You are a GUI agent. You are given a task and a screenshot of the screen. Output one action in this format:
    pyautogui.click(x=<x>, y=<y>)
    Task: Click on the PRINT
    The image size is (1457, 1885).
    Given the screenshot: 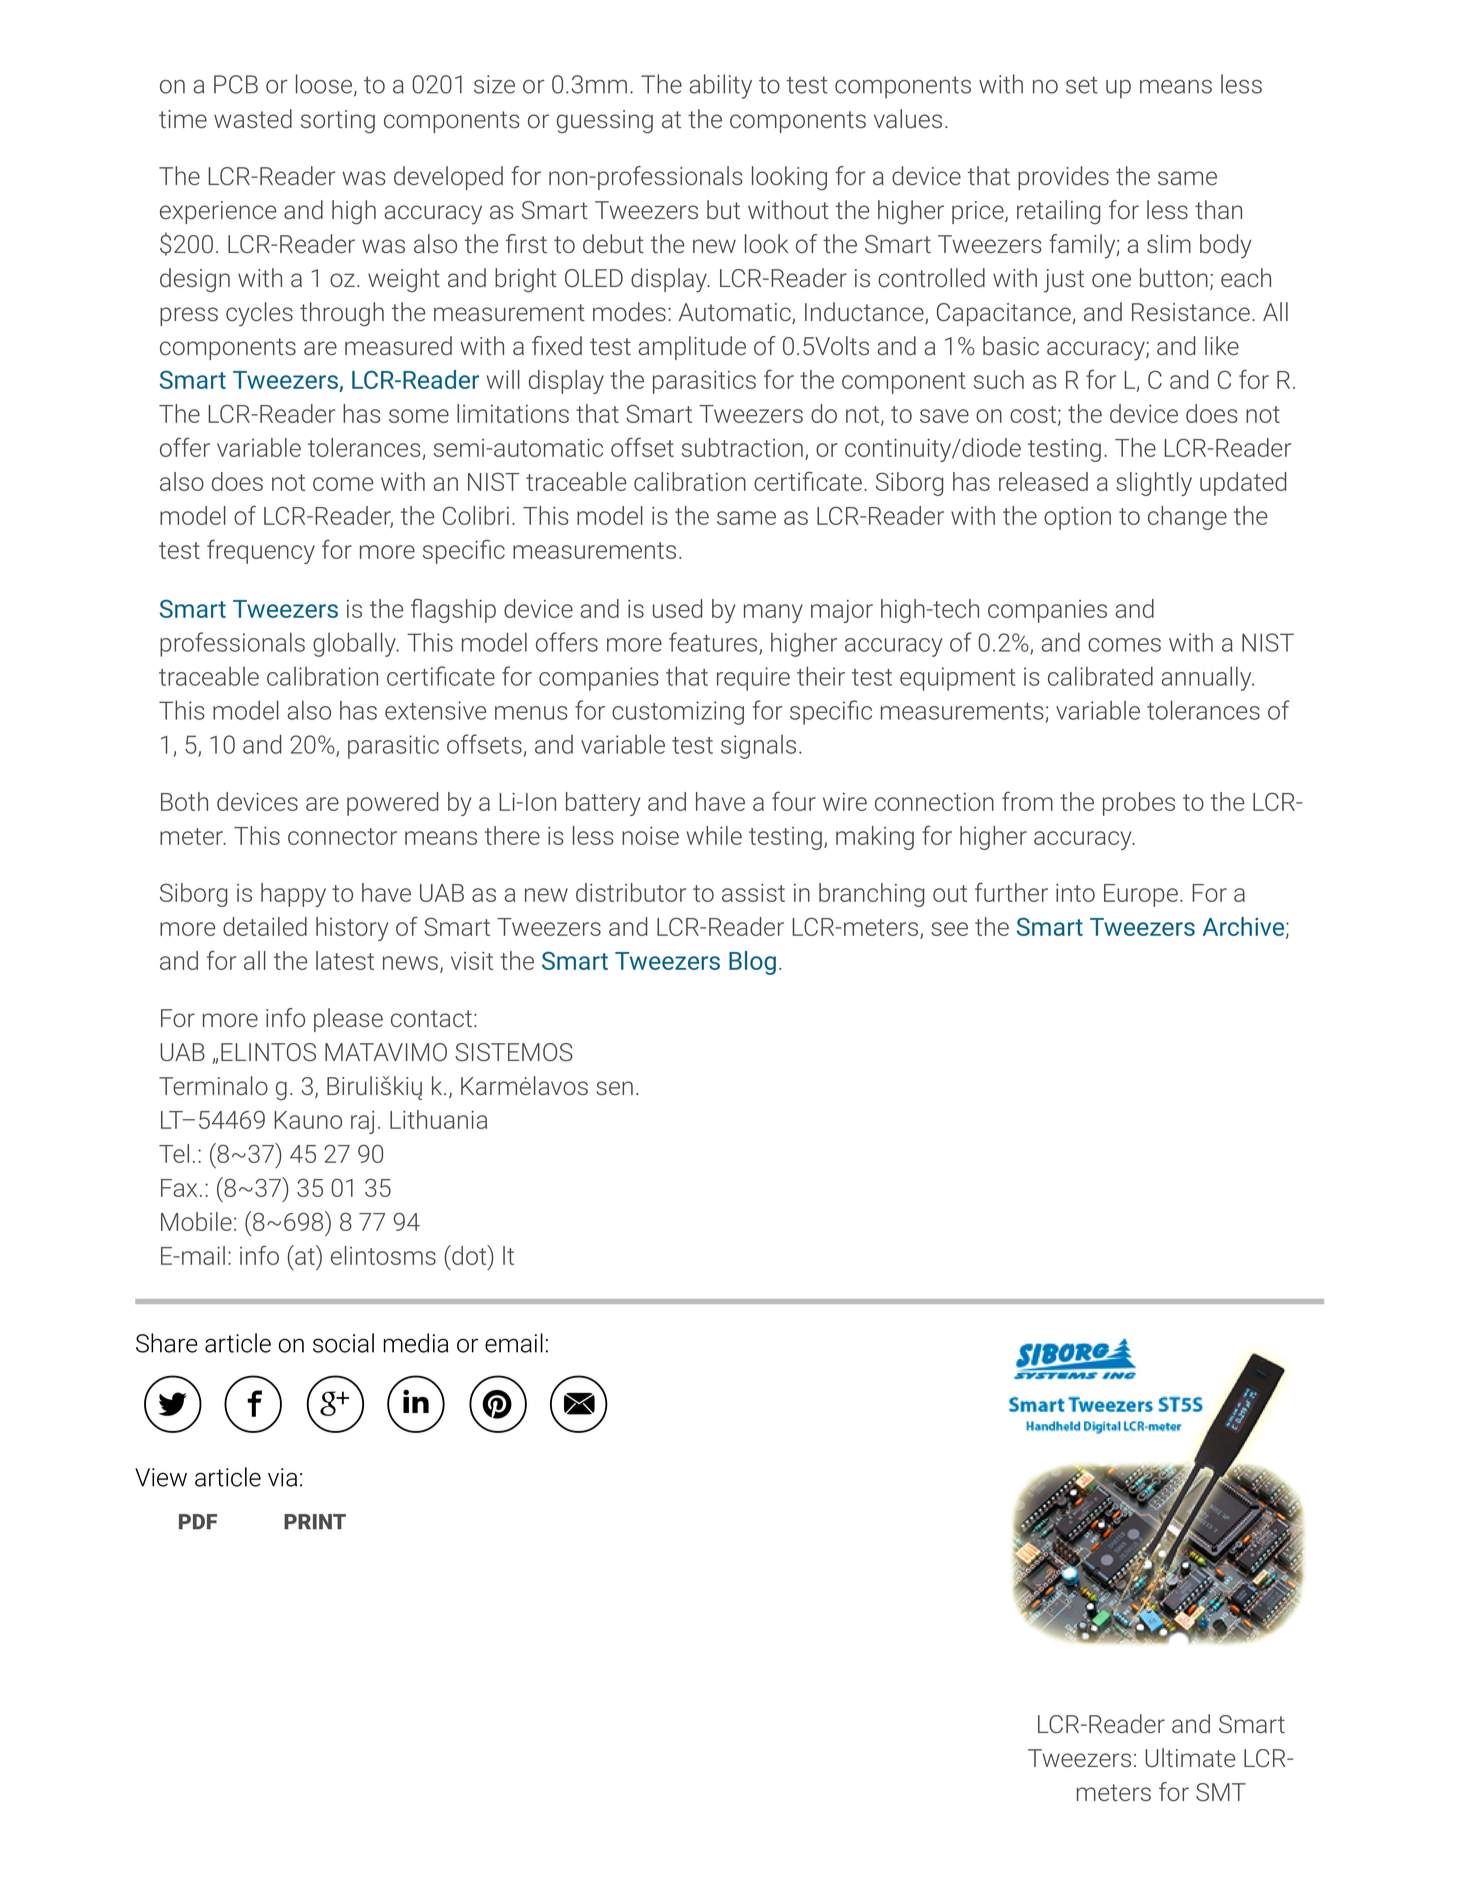 What is the action you would take?
    pyautogui.click(x=315, y=1521)
